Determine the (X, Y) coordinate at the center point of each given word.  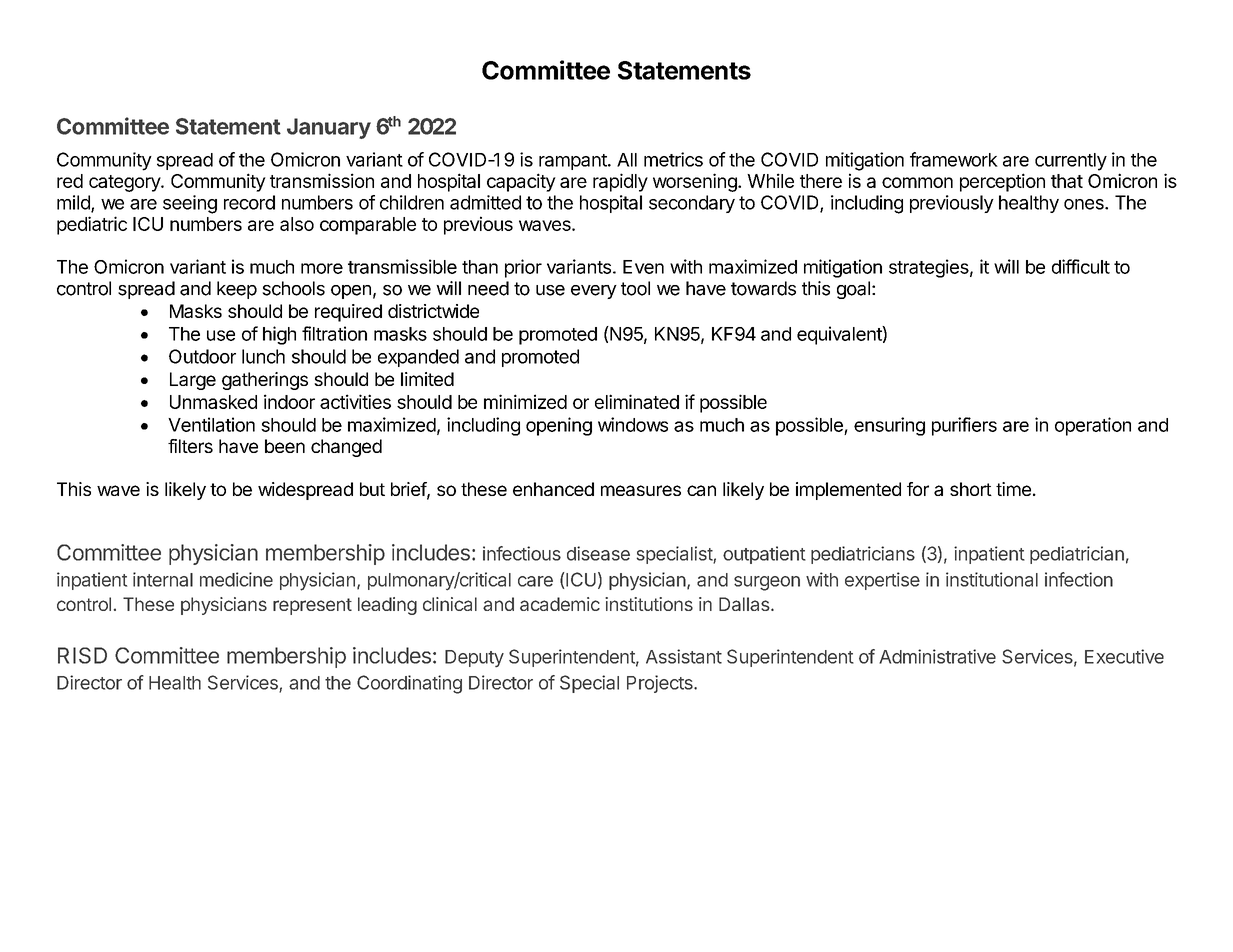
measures (641, 490)
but (372, 489)
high (279, 335)
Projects (661, 684)
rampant (574, 162)
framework (954, 159)
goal (853, 290)
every (594, 292)
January (329, 128)
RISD (82, 655)
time (1013, 489)
